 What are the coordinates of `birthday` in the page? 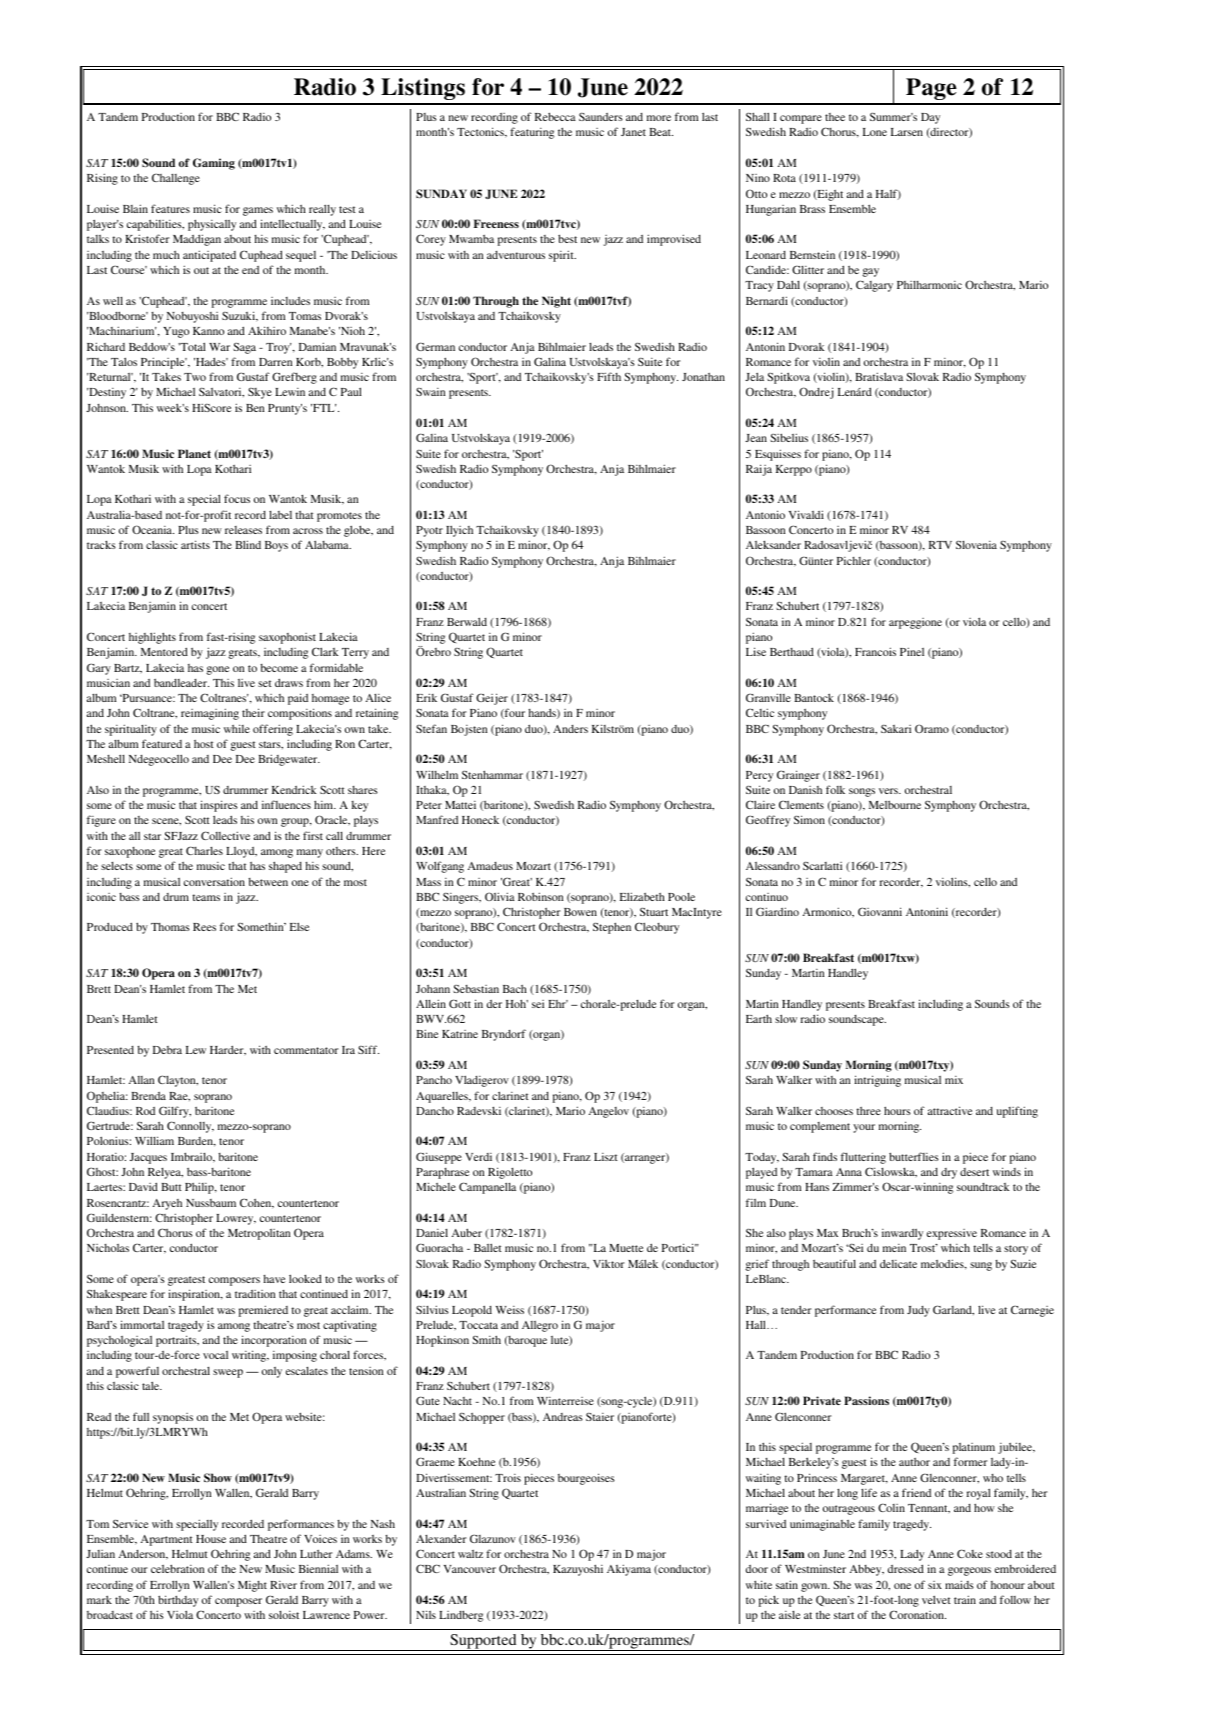 It's located at (178, 1601).
